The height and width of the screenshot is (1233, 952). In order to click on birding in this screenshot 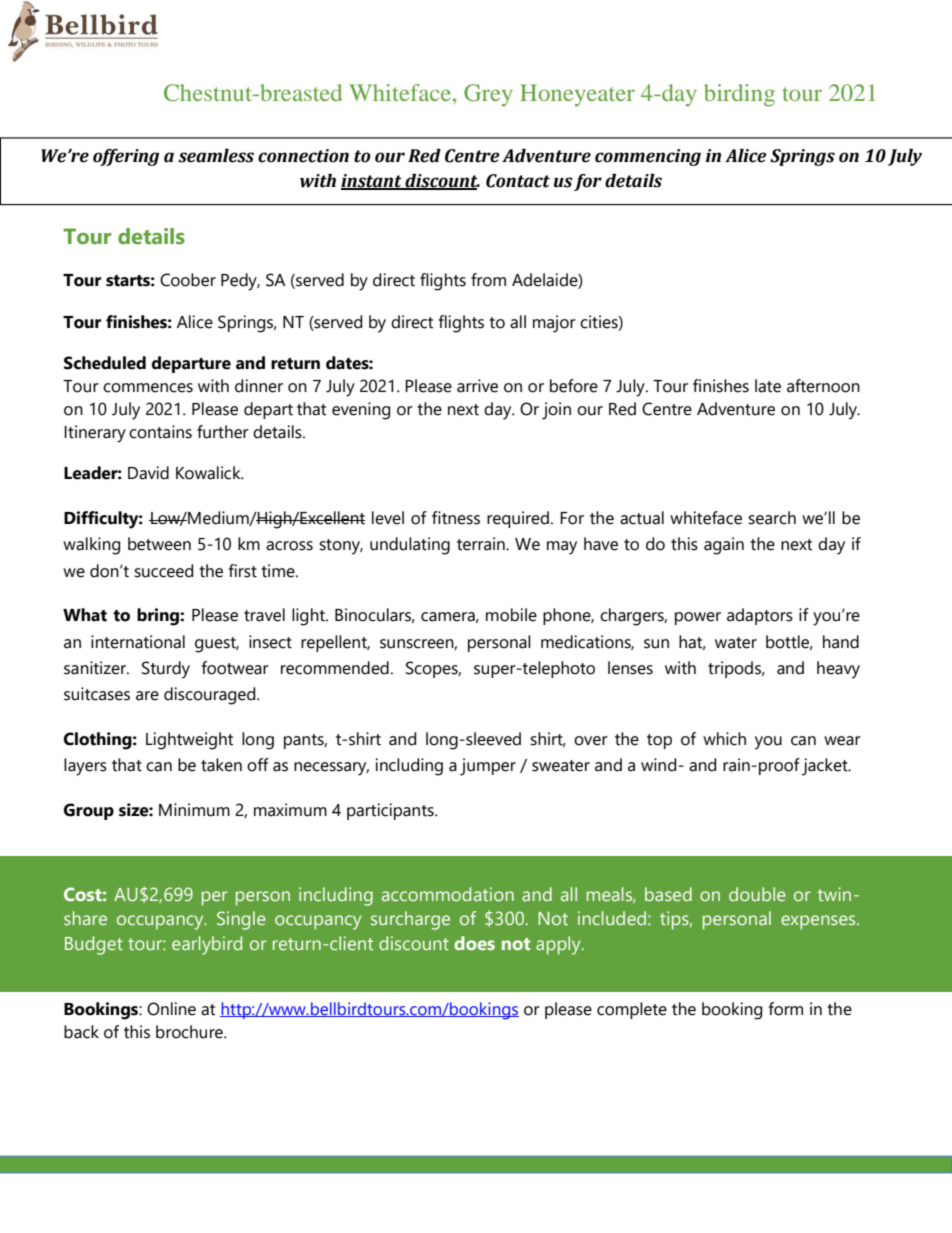, I will do `click(739, 95)`.
